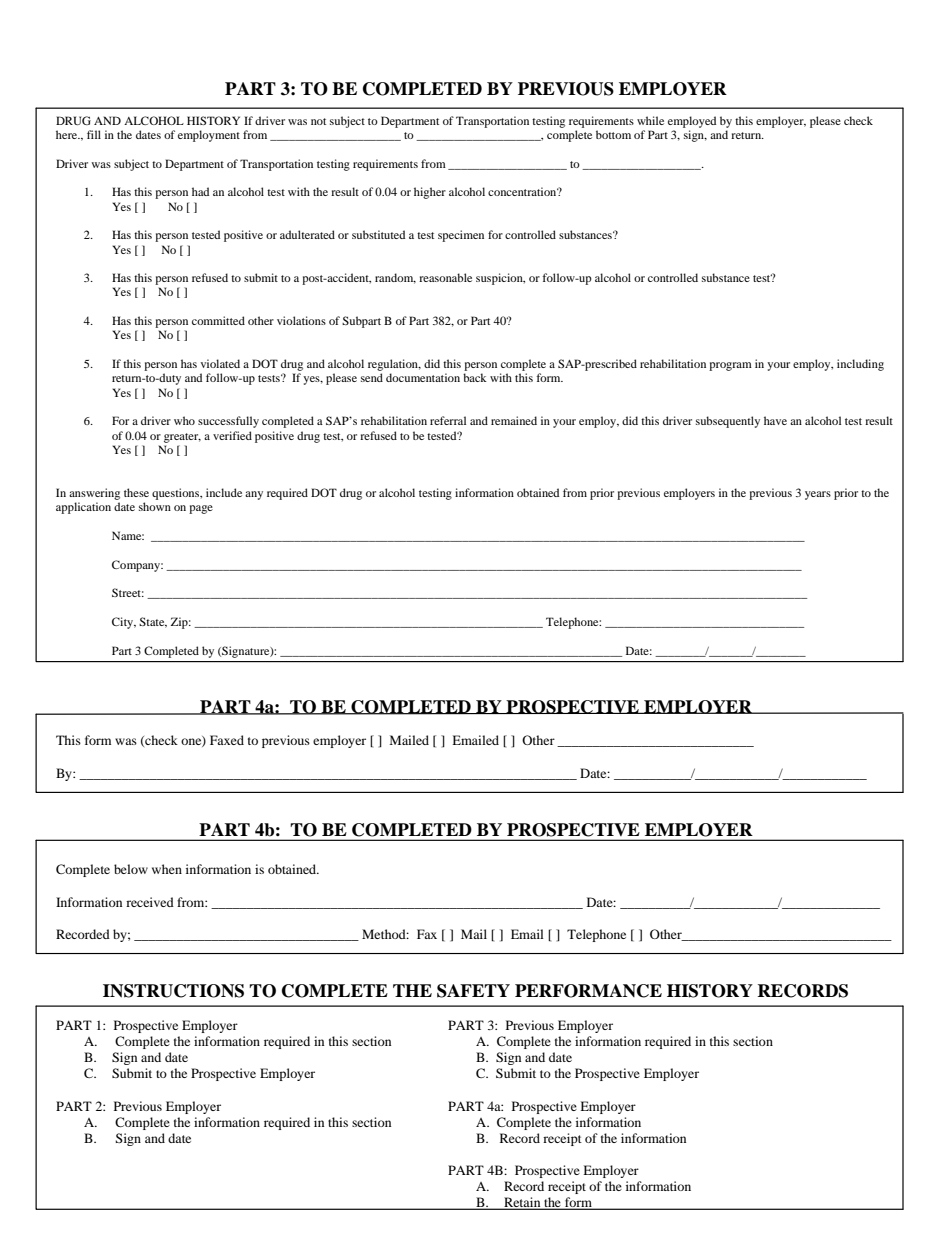 The image size is (952, 1233). Describe the element at coordinates (650, 120) in the image. I see `while` at that location.
